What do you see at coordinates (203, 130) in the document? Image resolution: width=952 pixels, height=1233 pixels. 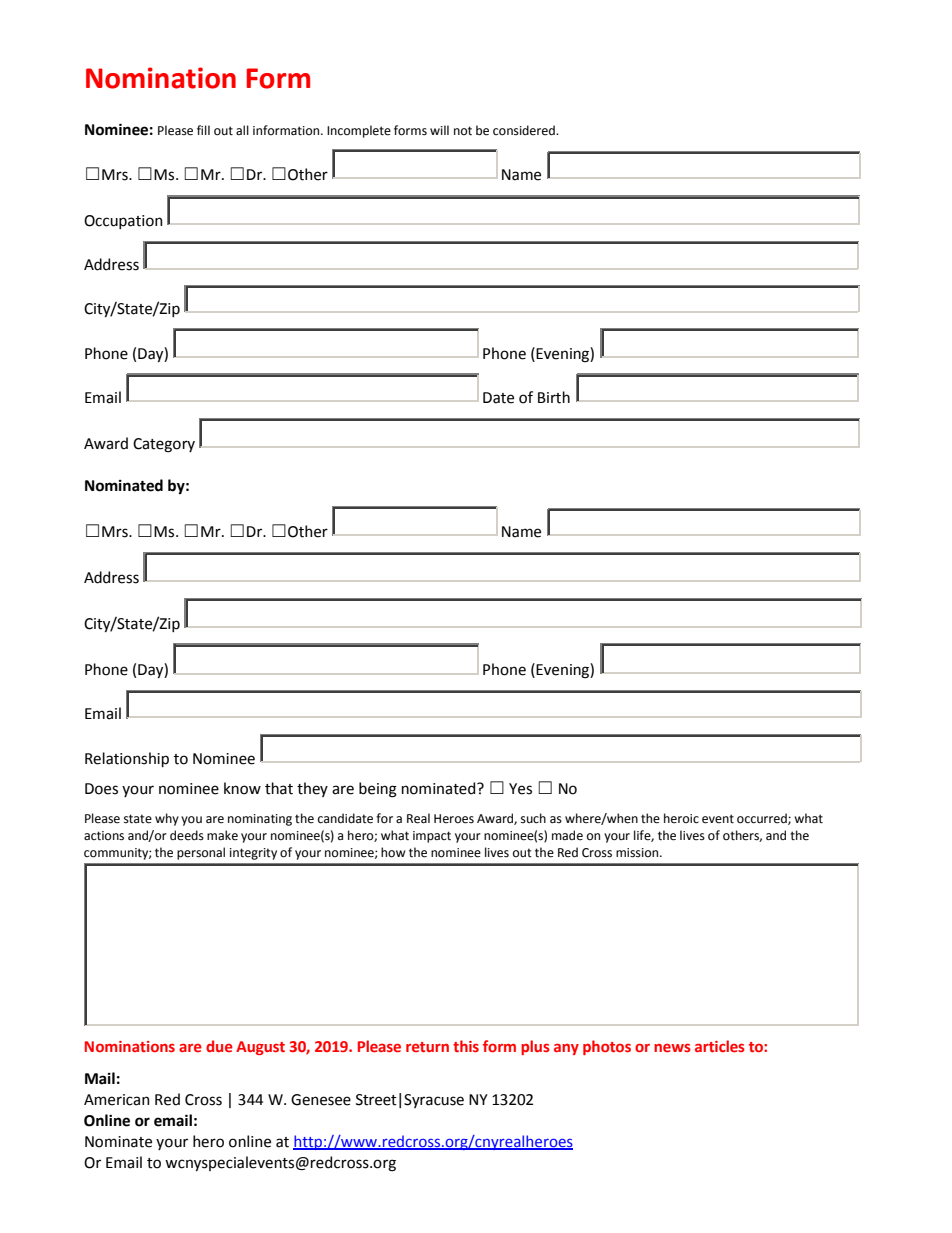 I see `fill` at bounding box center [203, 130].
